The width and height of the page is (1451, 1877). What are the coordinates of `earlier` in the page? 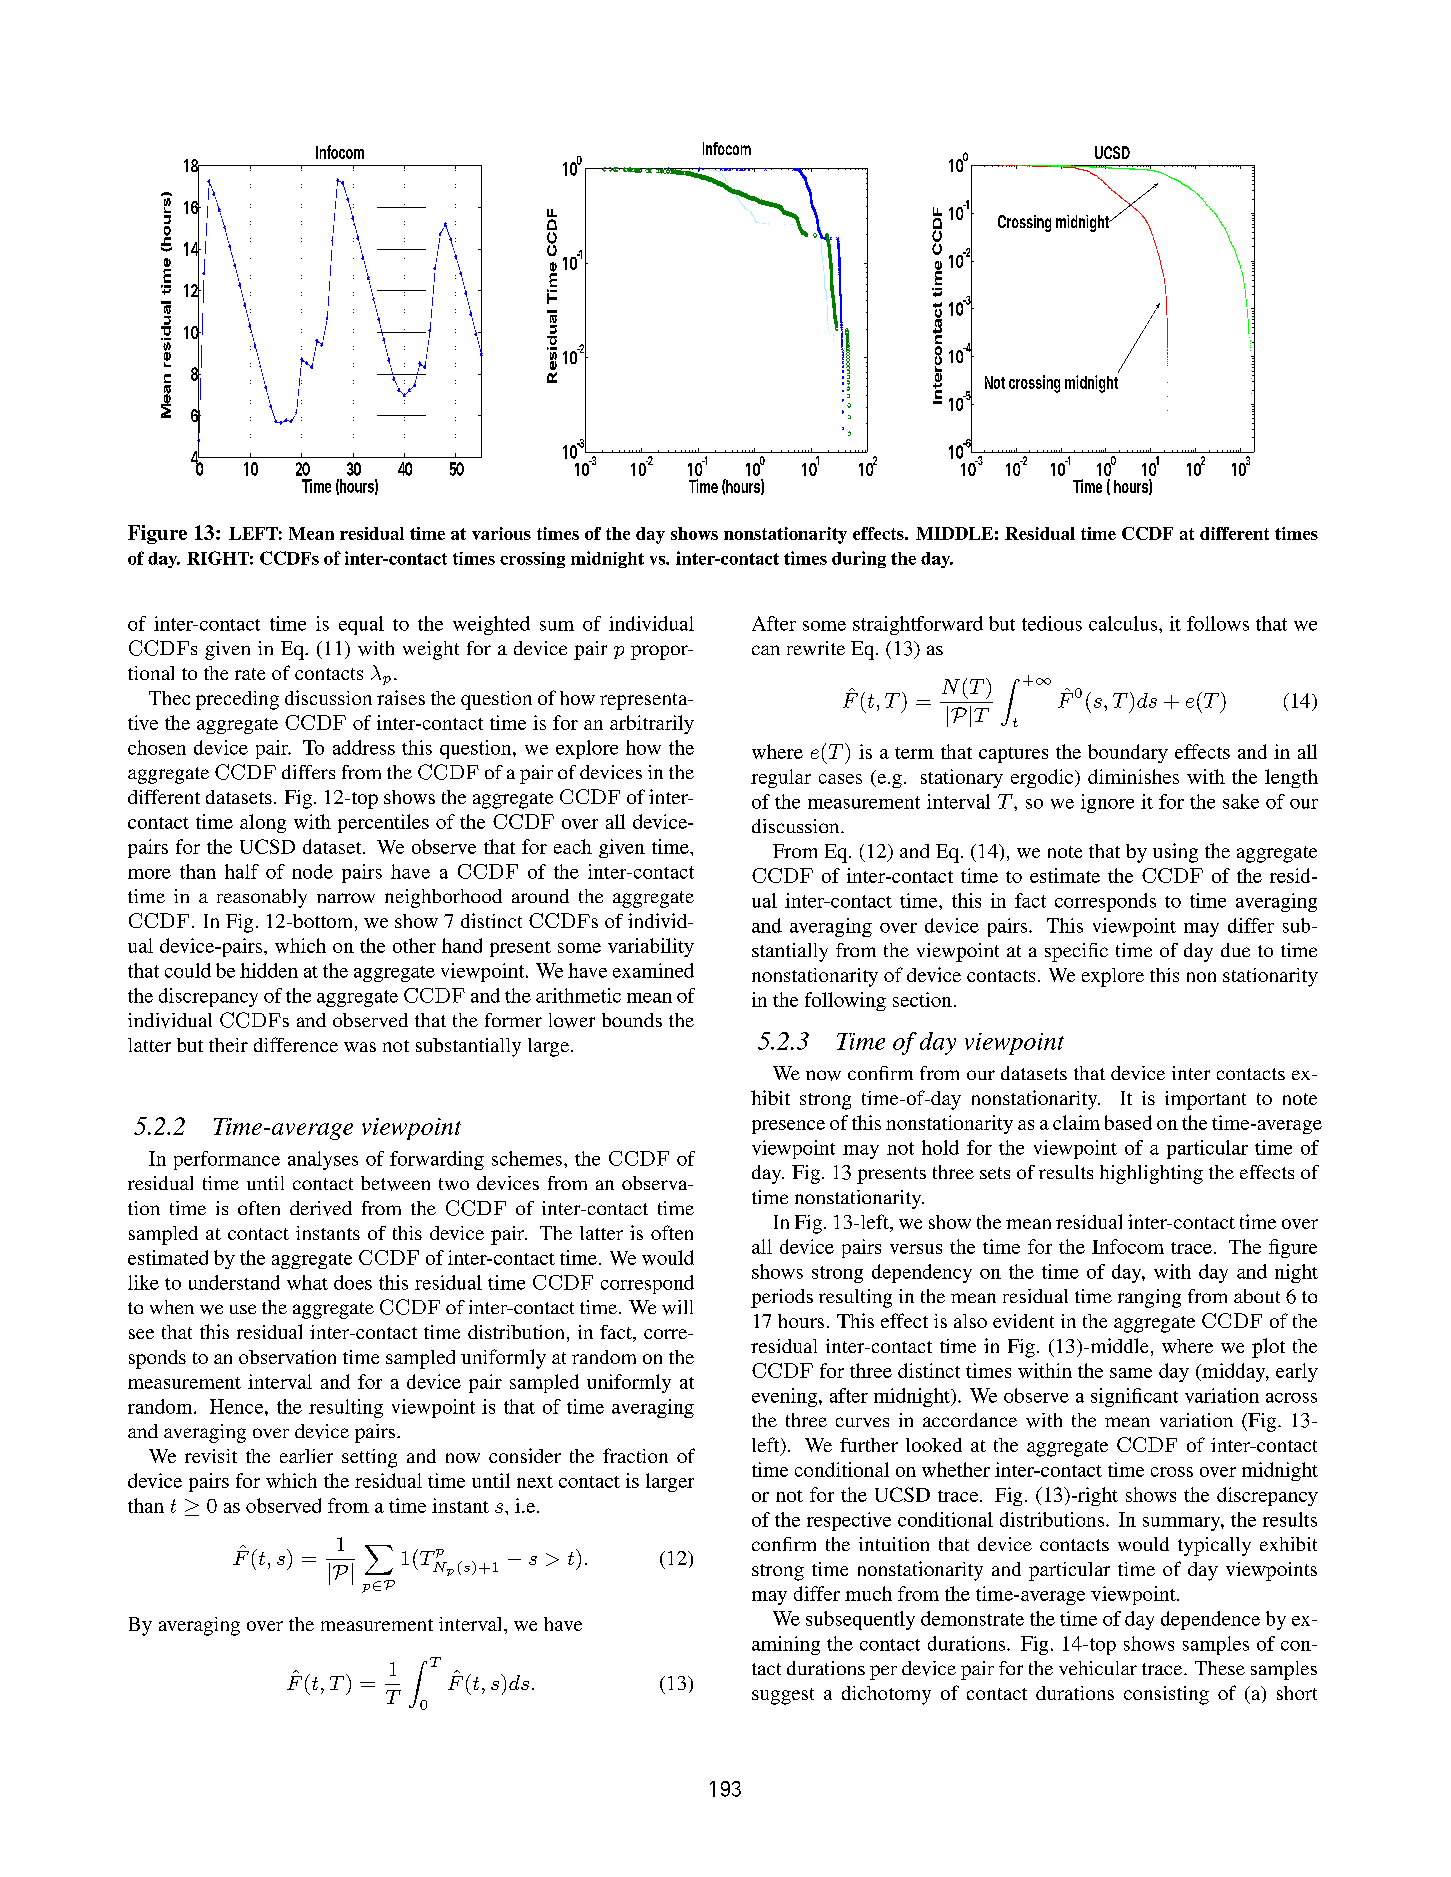 It's located at (306, 1456).
